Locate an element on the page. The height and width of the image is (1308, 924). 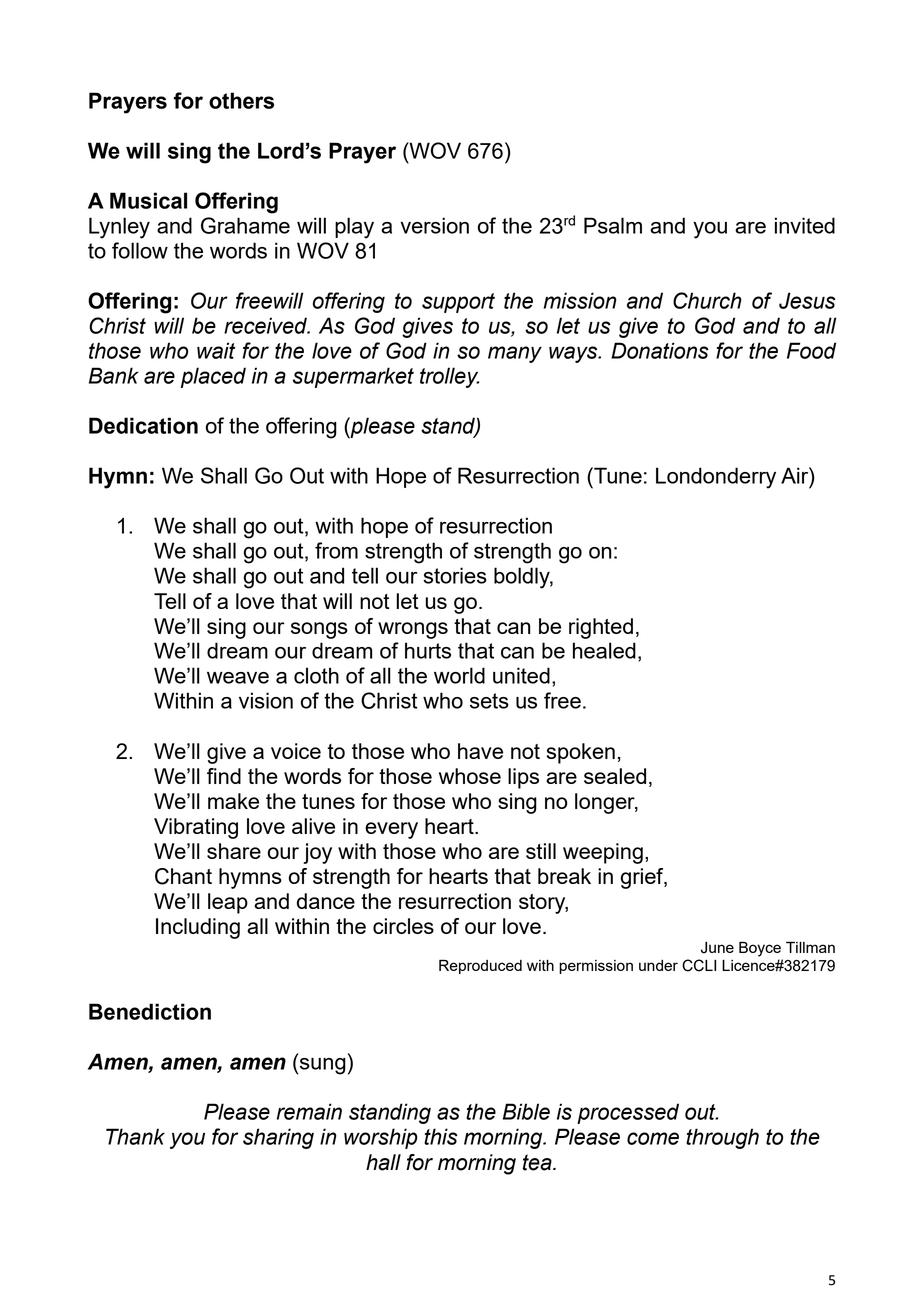
Thank is located at coordinates (135, 1136).
